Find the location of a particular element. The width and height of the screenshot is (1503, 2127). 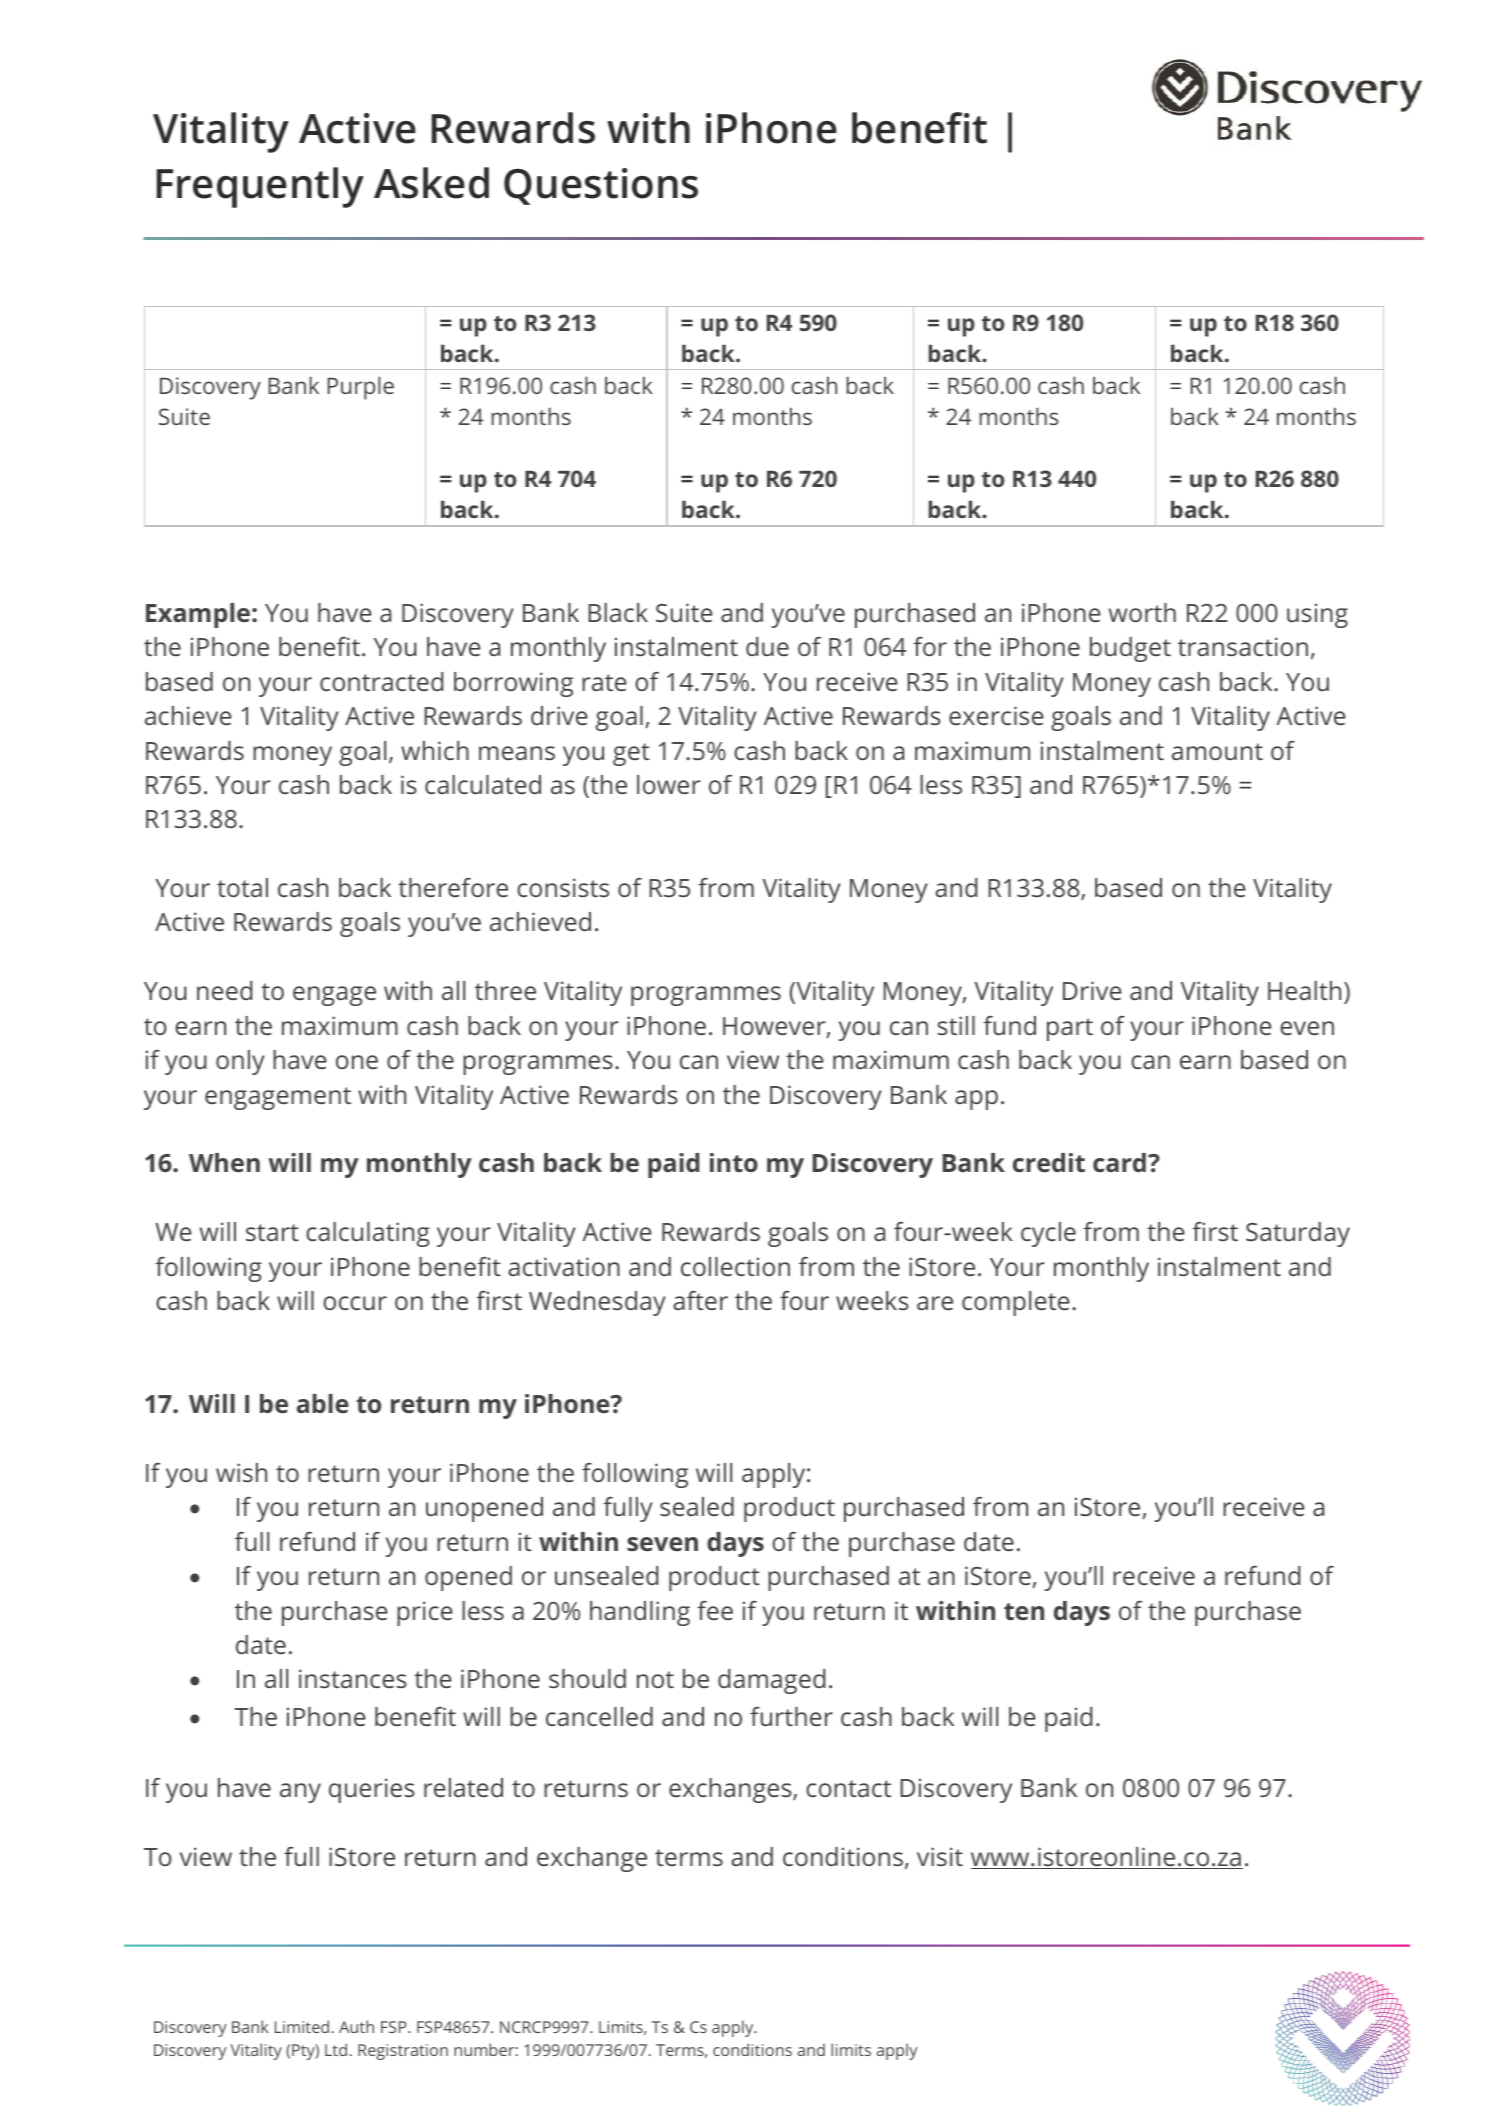

into is located at coordinates (734, 1162).
